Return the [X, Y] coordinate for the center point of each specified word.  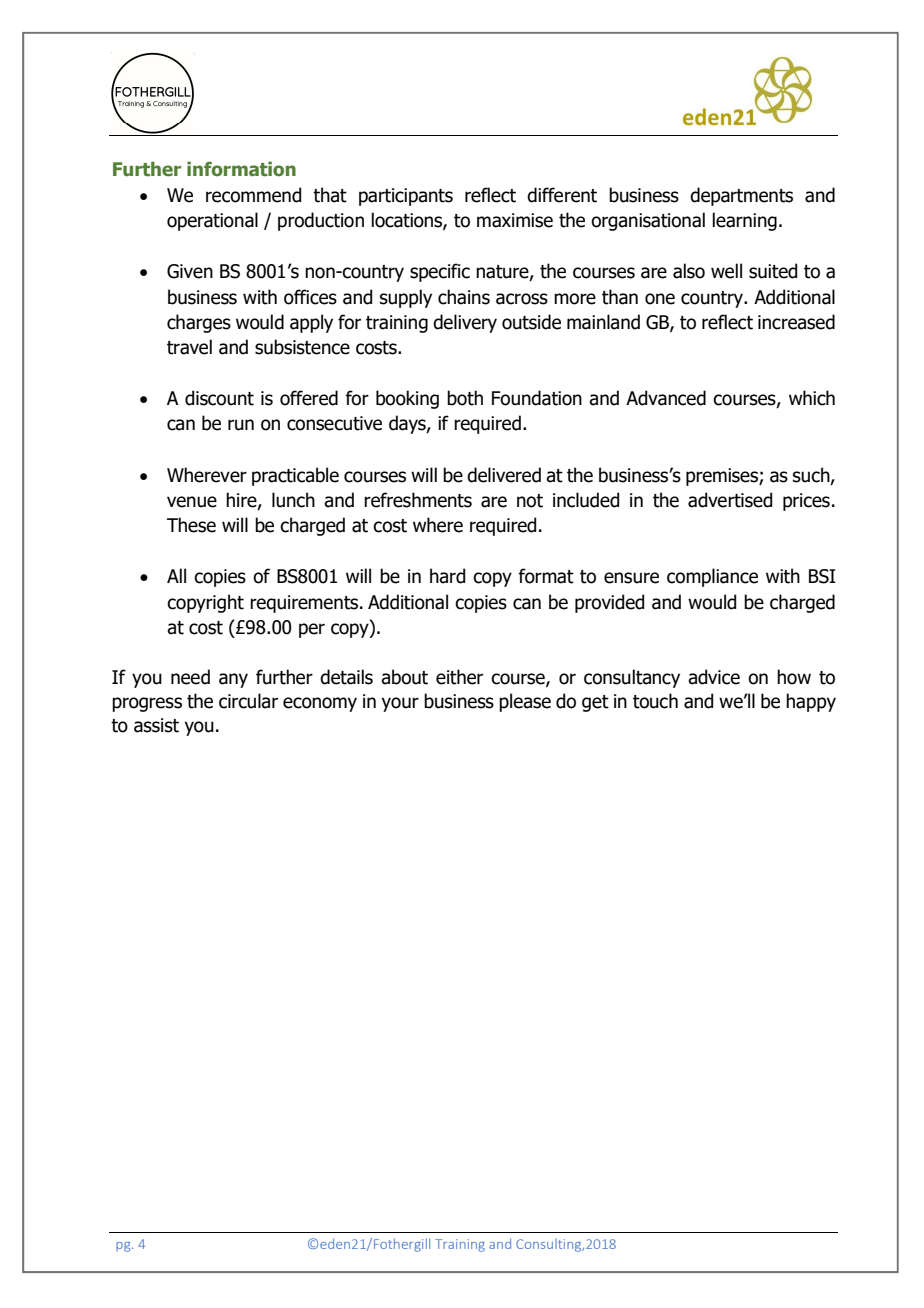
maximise [515, 220]
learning [744, 221]
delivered [504, 475]
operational [212, 221]
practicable [295, 476]
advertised [730, 500]
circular [248, 701]
